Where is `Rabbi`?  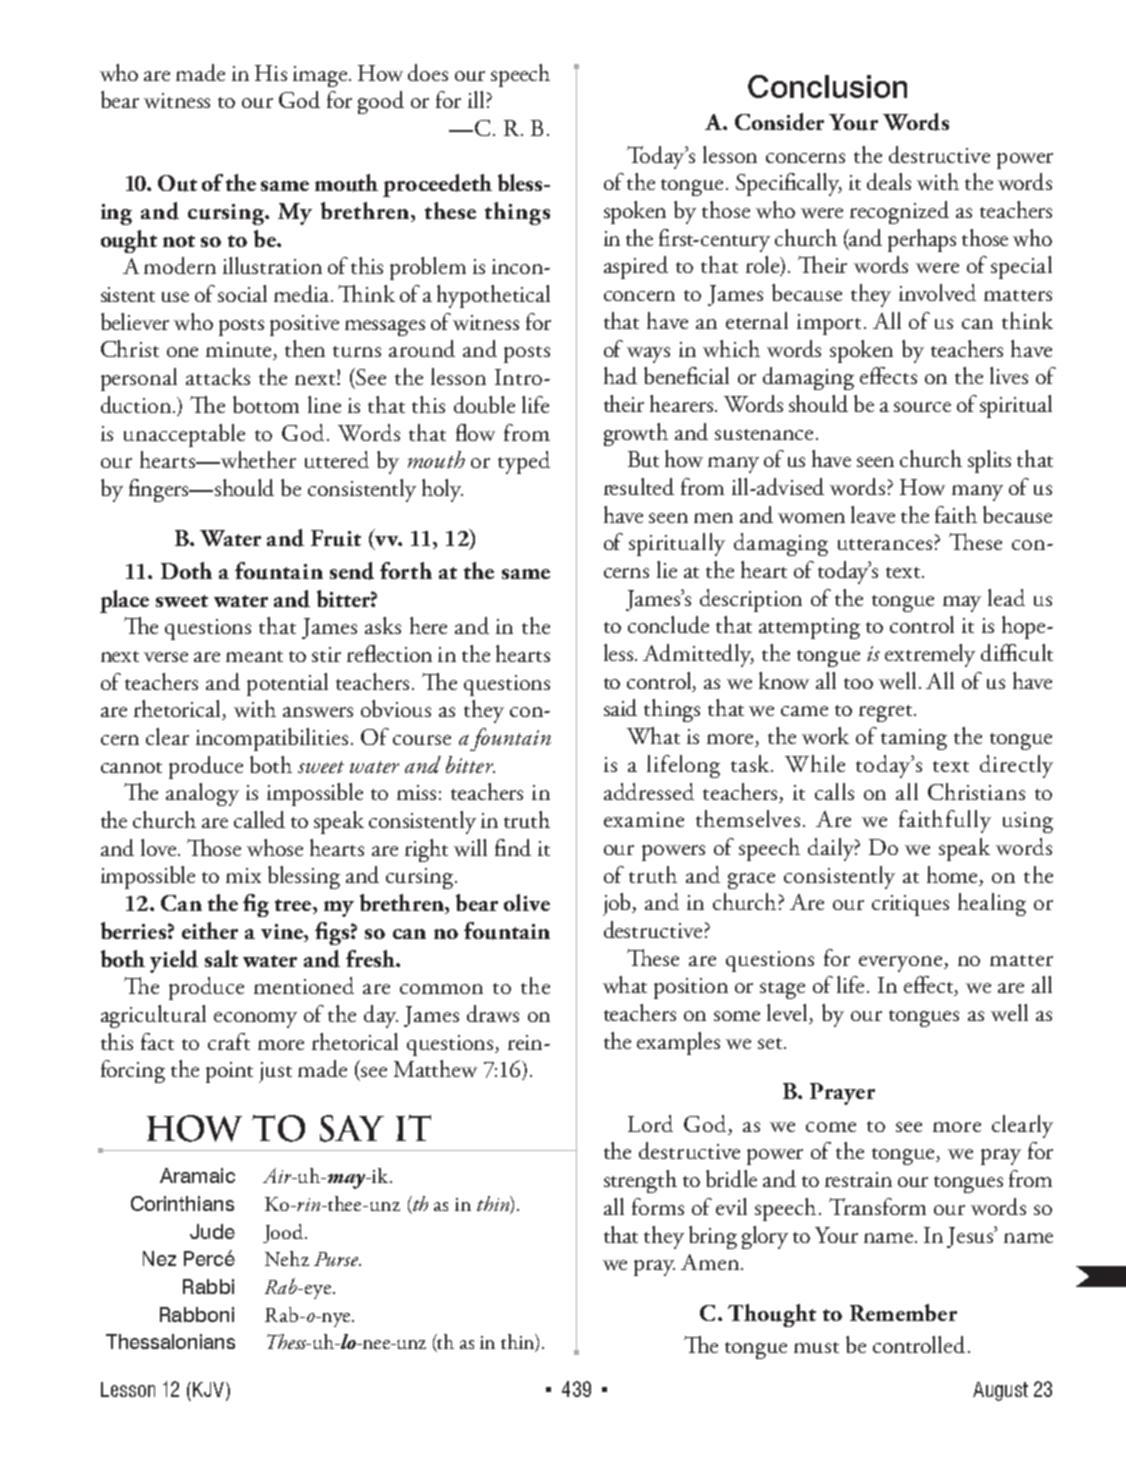
Rabbi is located at coordinates (208, 1286).
